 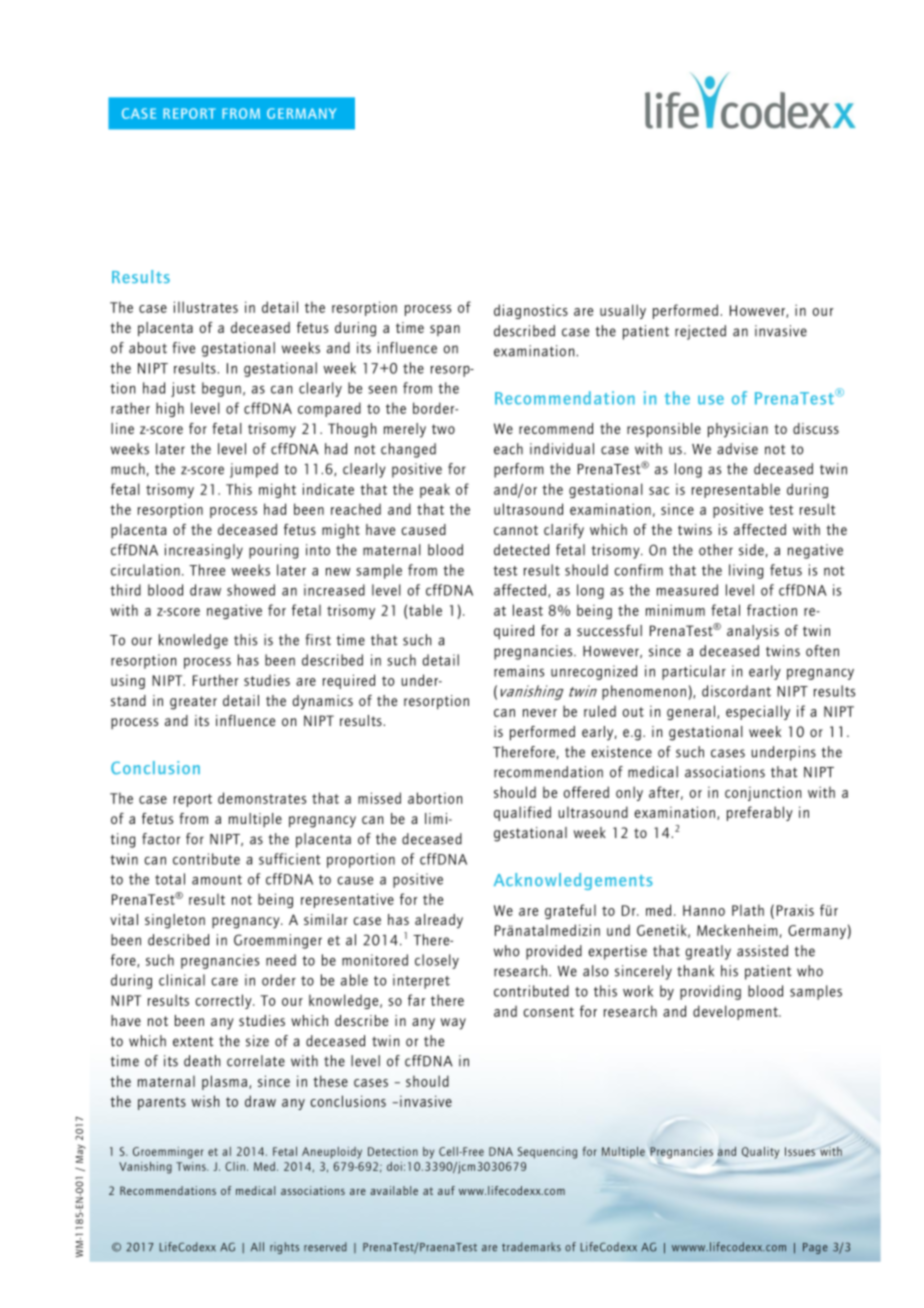 What do you see at coordinates (445, 330) in the image?
I see `span` at bounding box center [445, 330].
